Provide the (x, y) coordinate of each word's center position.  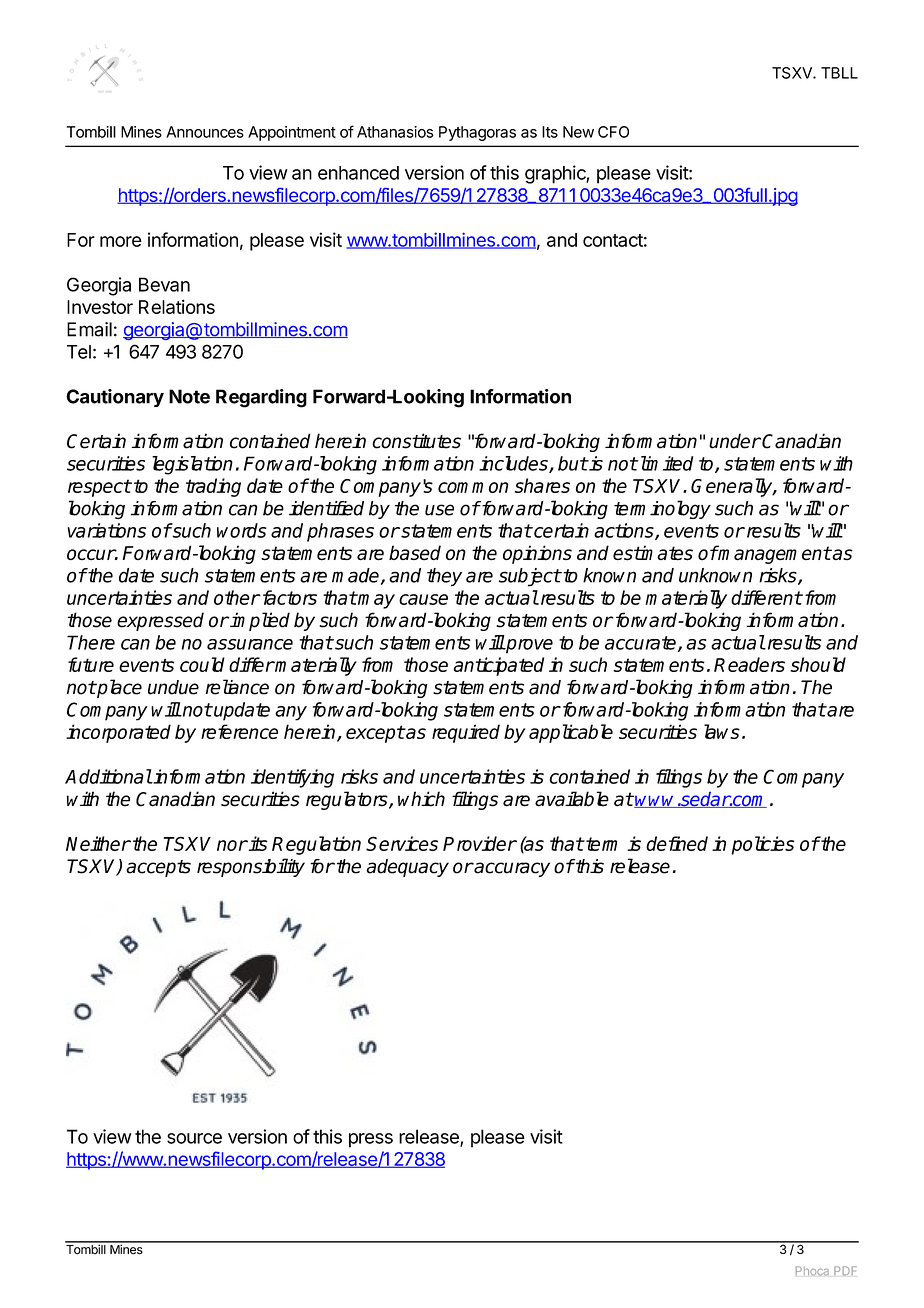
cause (423, 599)
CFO (613, 132)
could (202, 664)
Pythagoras (477, 133)
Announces (205, 132)
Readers (749, 664)
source (194, 1138)
